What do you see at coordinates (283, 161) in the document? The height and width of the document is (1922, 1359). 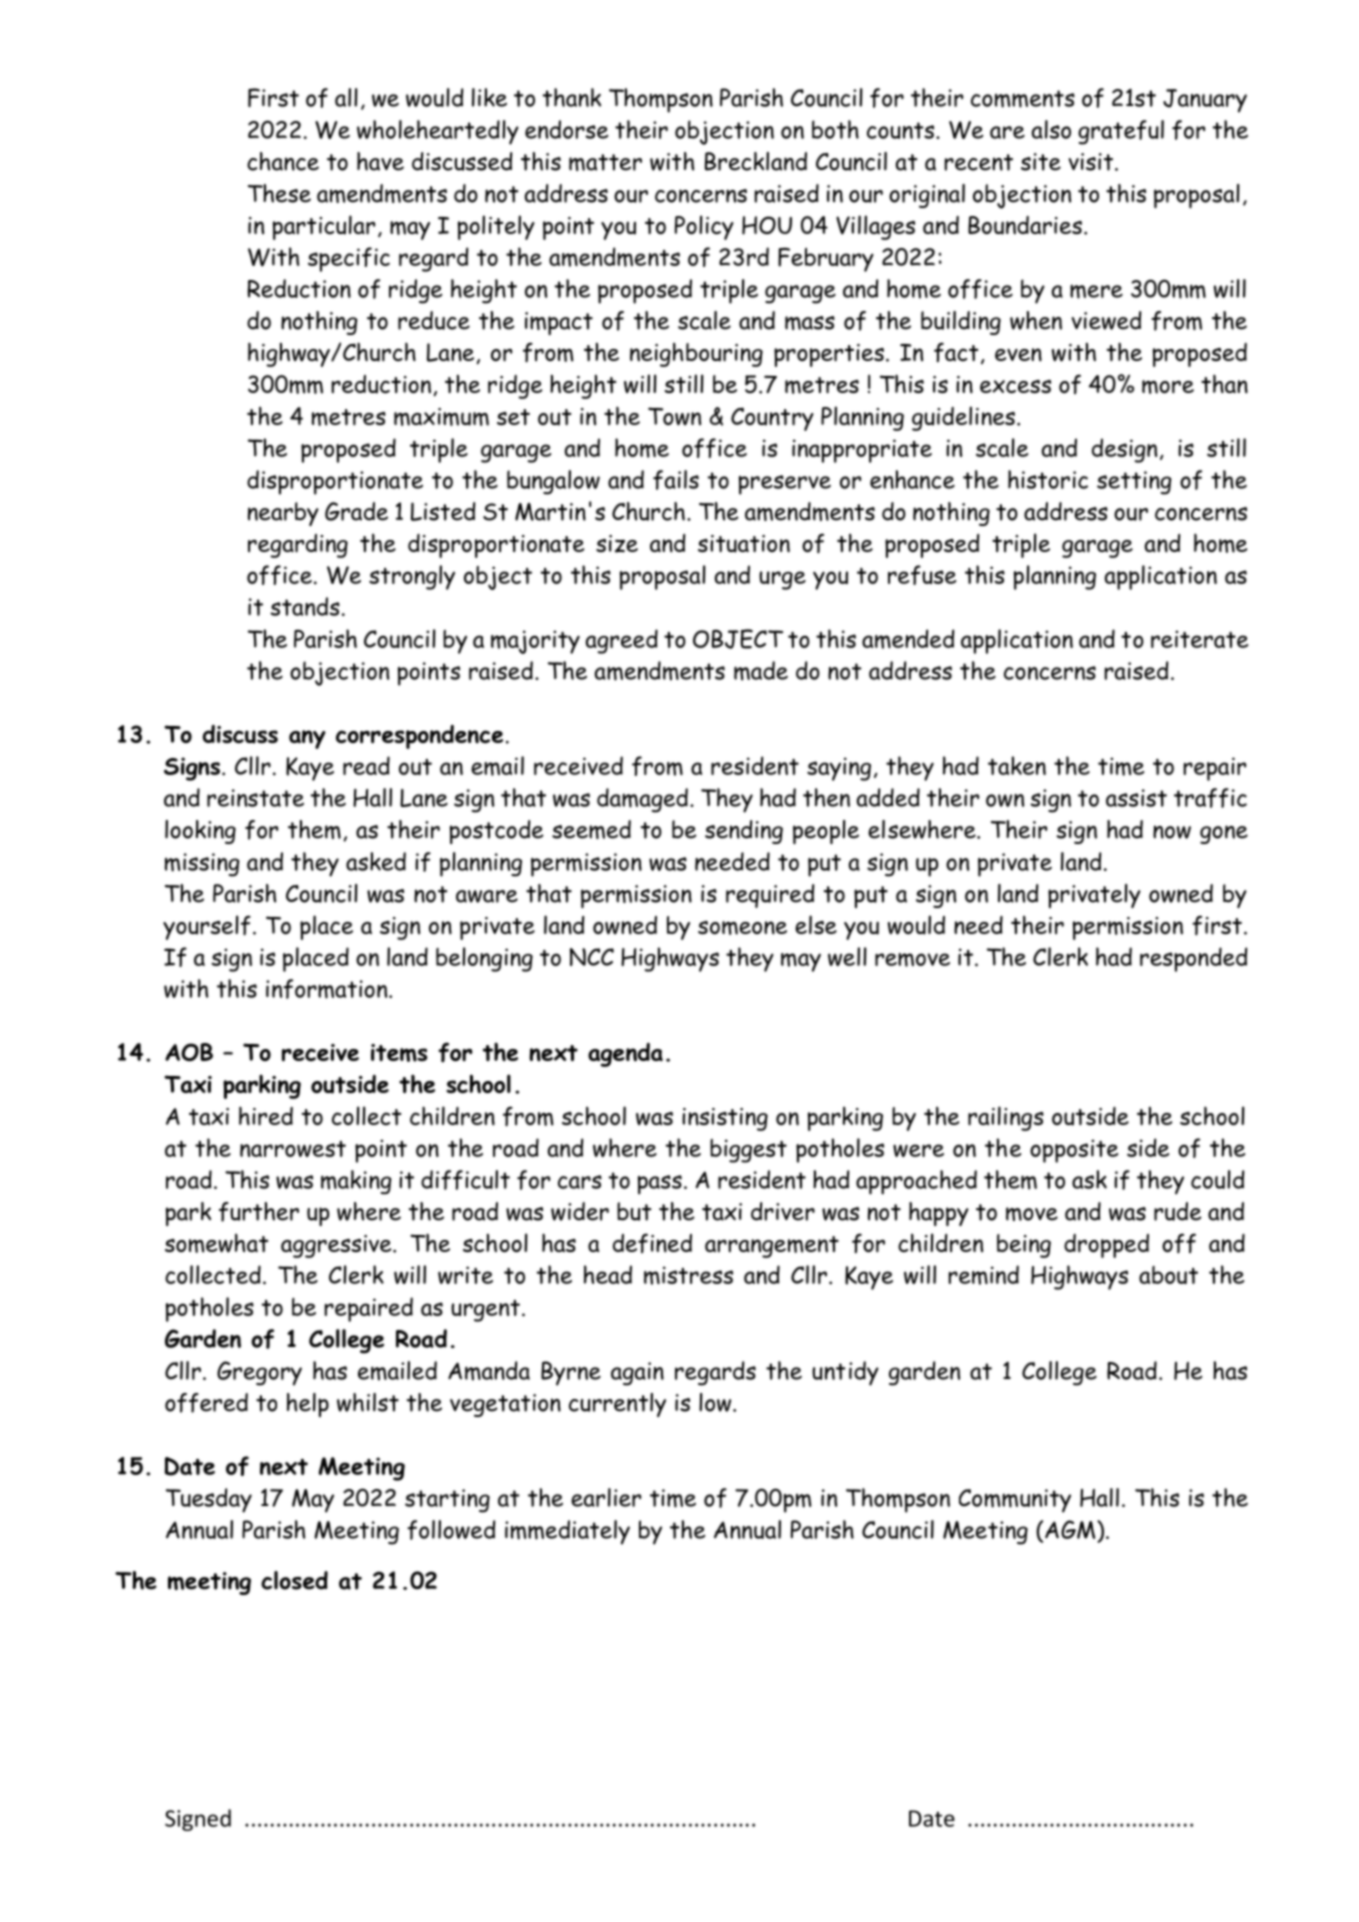 I see `chance` at bounding box center [283, 161].
